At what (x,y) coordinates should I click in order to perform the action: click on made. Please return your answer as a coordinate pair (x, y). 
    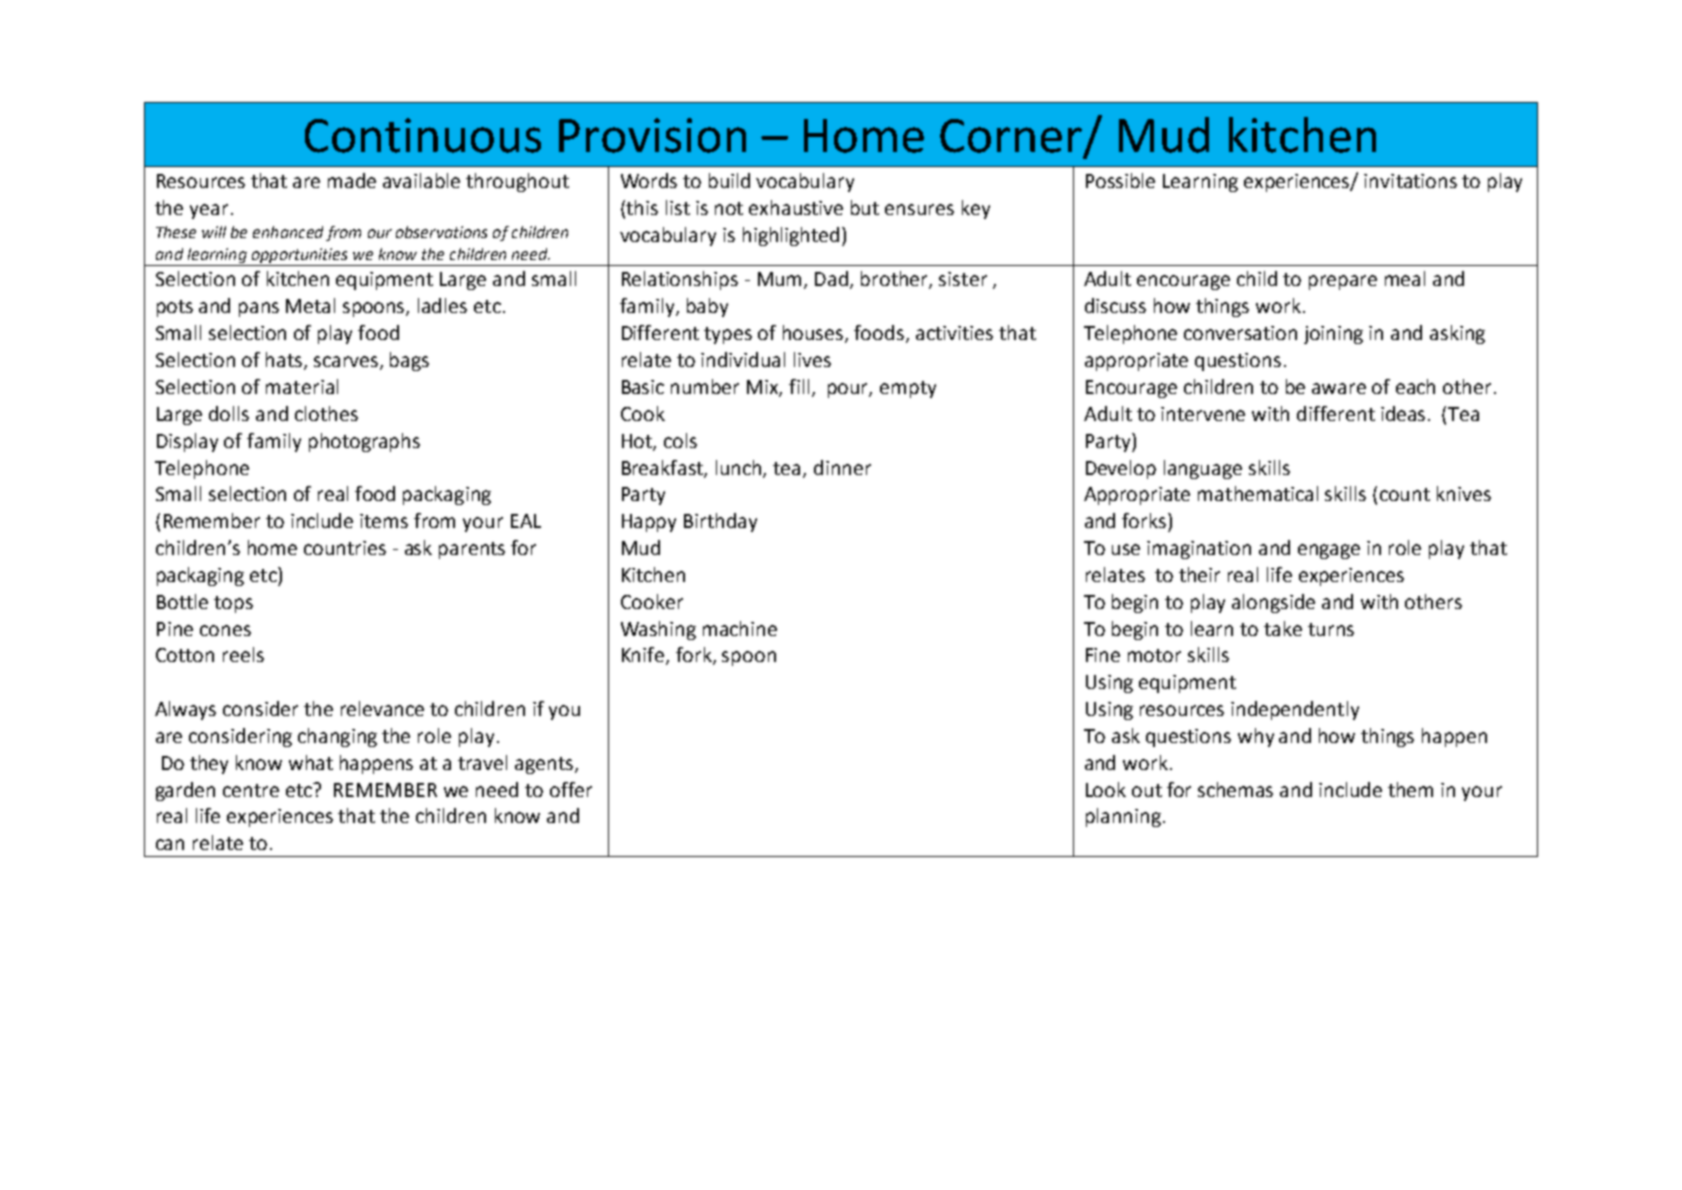
    Looking at the image, I should click on (352, 180).
